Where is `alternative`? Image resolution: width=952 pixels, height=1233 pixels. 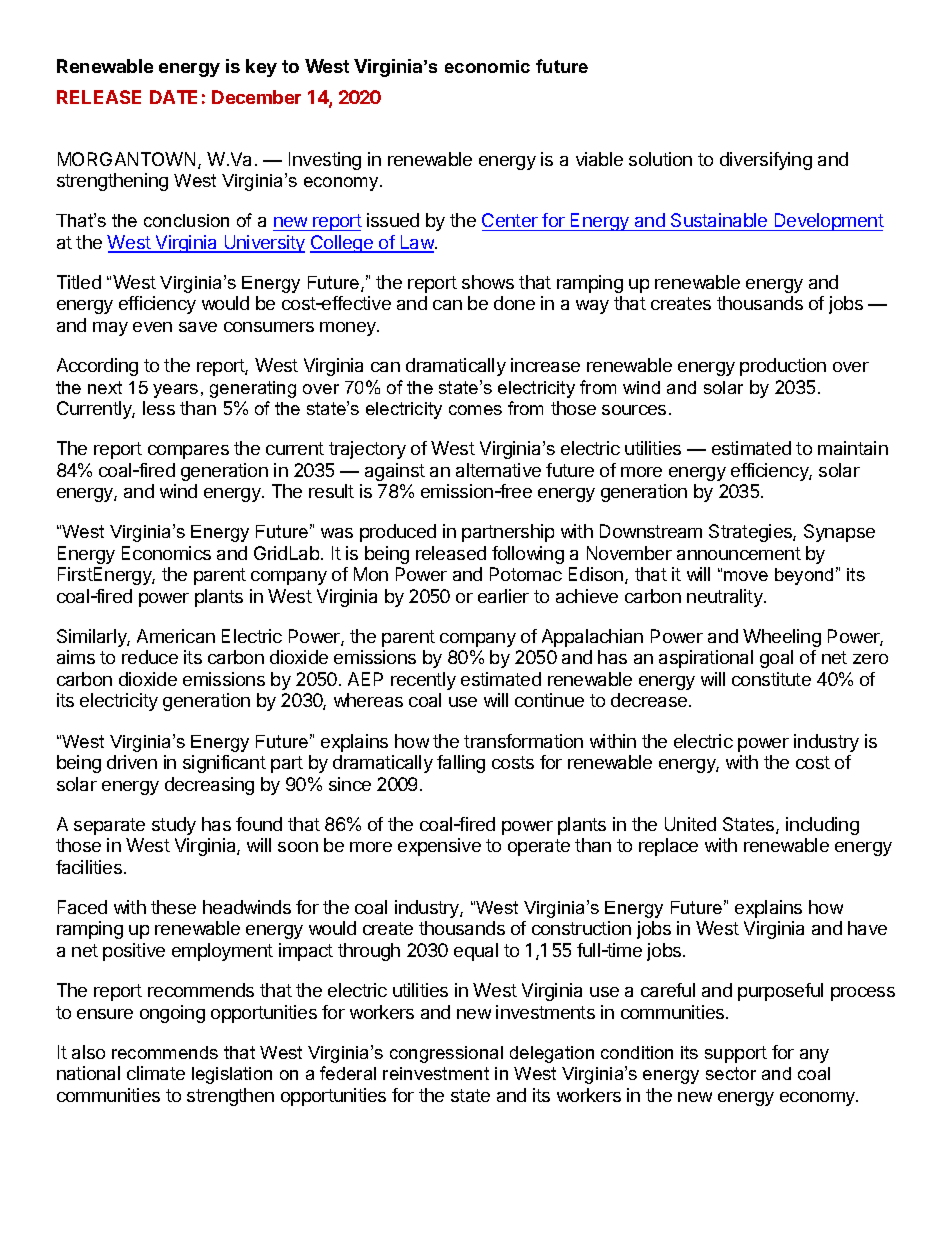 alternative is located at coordinates (498, 470).
